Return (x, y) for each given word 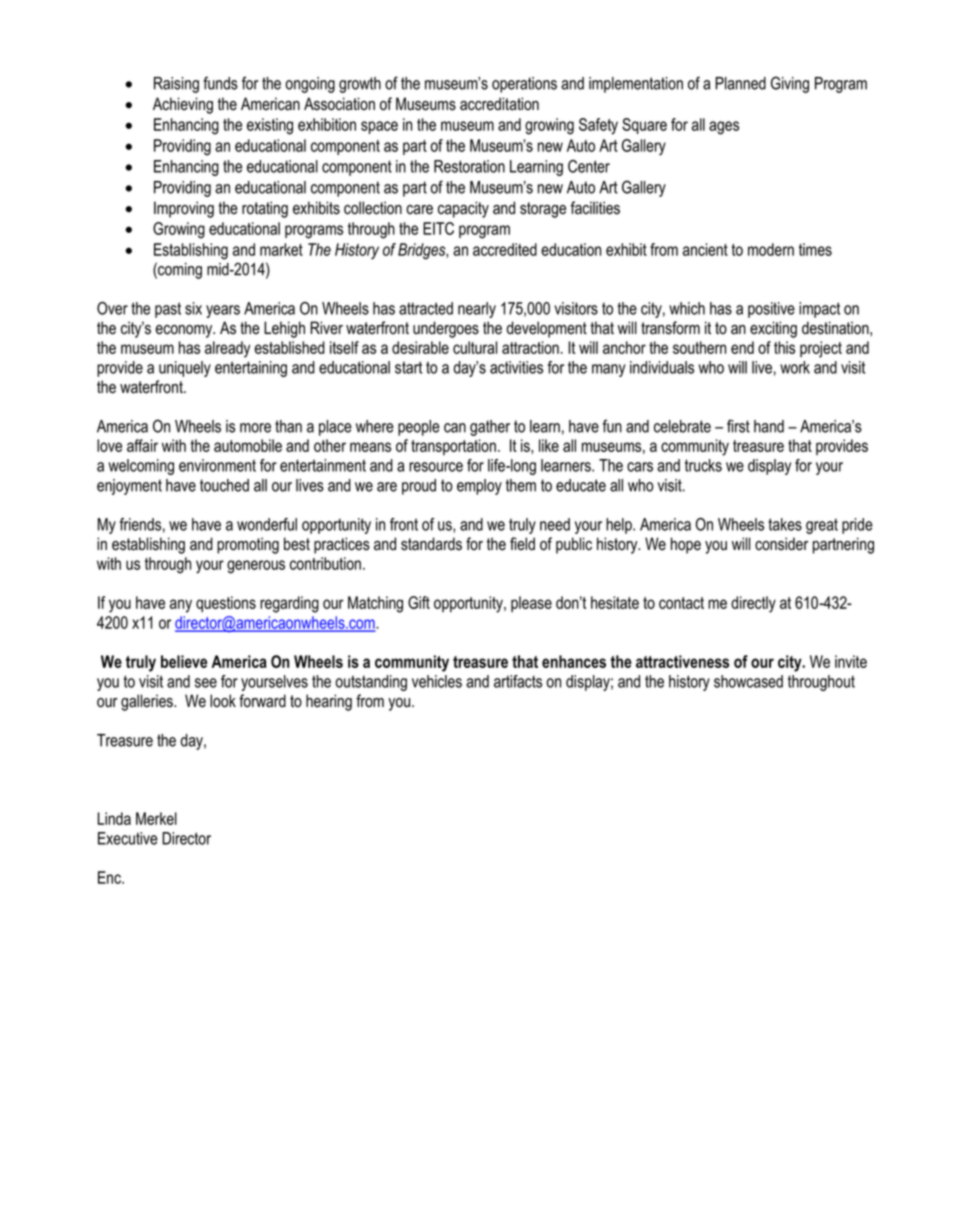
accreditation (499, 104)
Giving (790, 84)
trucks (703, 465)
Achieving (183, 105)
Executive (128, 838)
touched (224, 485)
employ (479, 487)
